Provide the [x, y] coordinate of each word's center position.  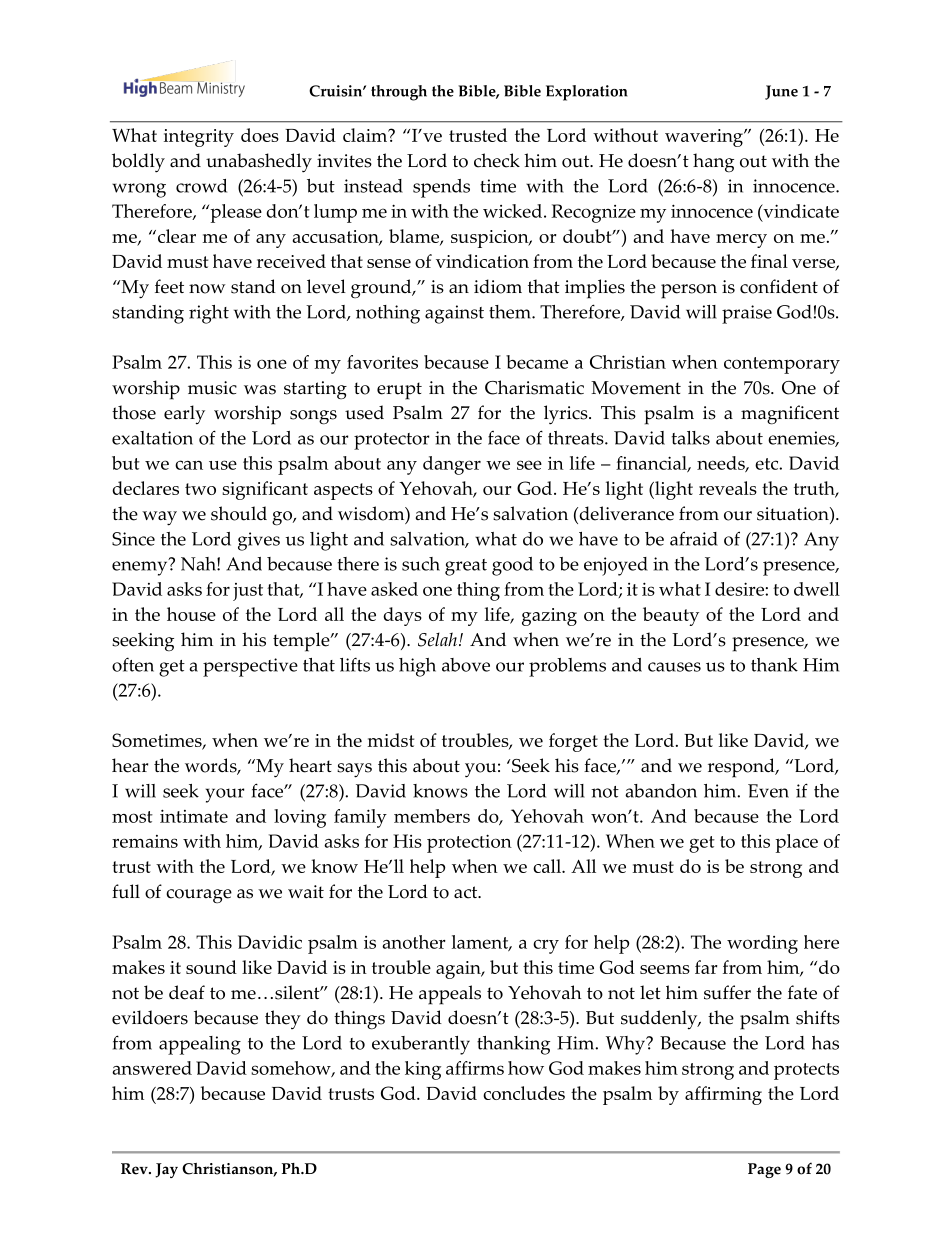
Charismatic [534, 387]
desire [740, 589]
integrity [199, 138]
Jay [166, 1170]
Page [764, 1170]
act [467, 892]
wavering [705, 138]
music [212, 388]
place [796, 843]
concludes [524, 1093]
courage [199, 896]
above [466, 665]
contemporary [782, 365]
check [497, 160]
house [191, 614]
